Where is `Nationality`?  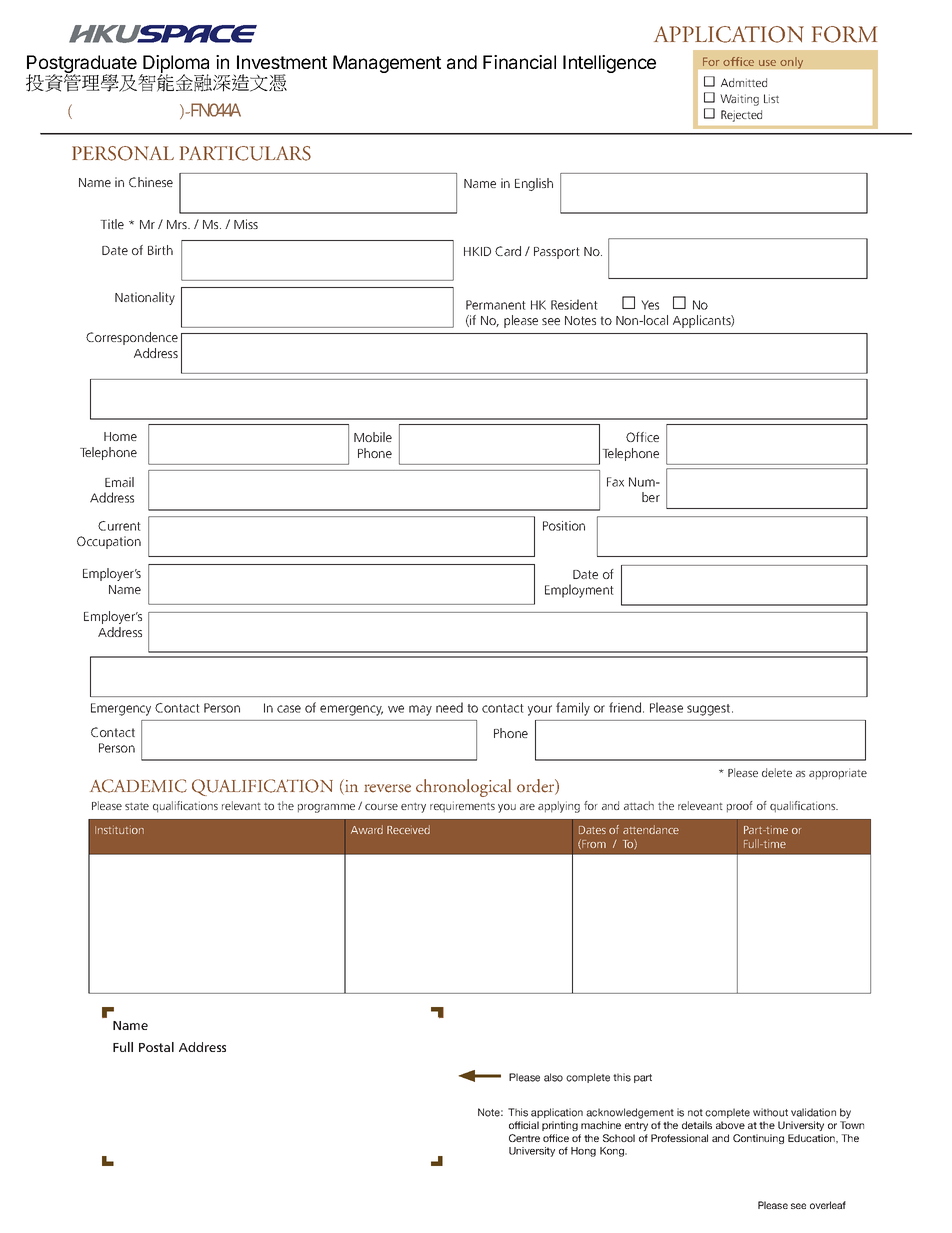
Nationality is located at coordinates (145, 298).
